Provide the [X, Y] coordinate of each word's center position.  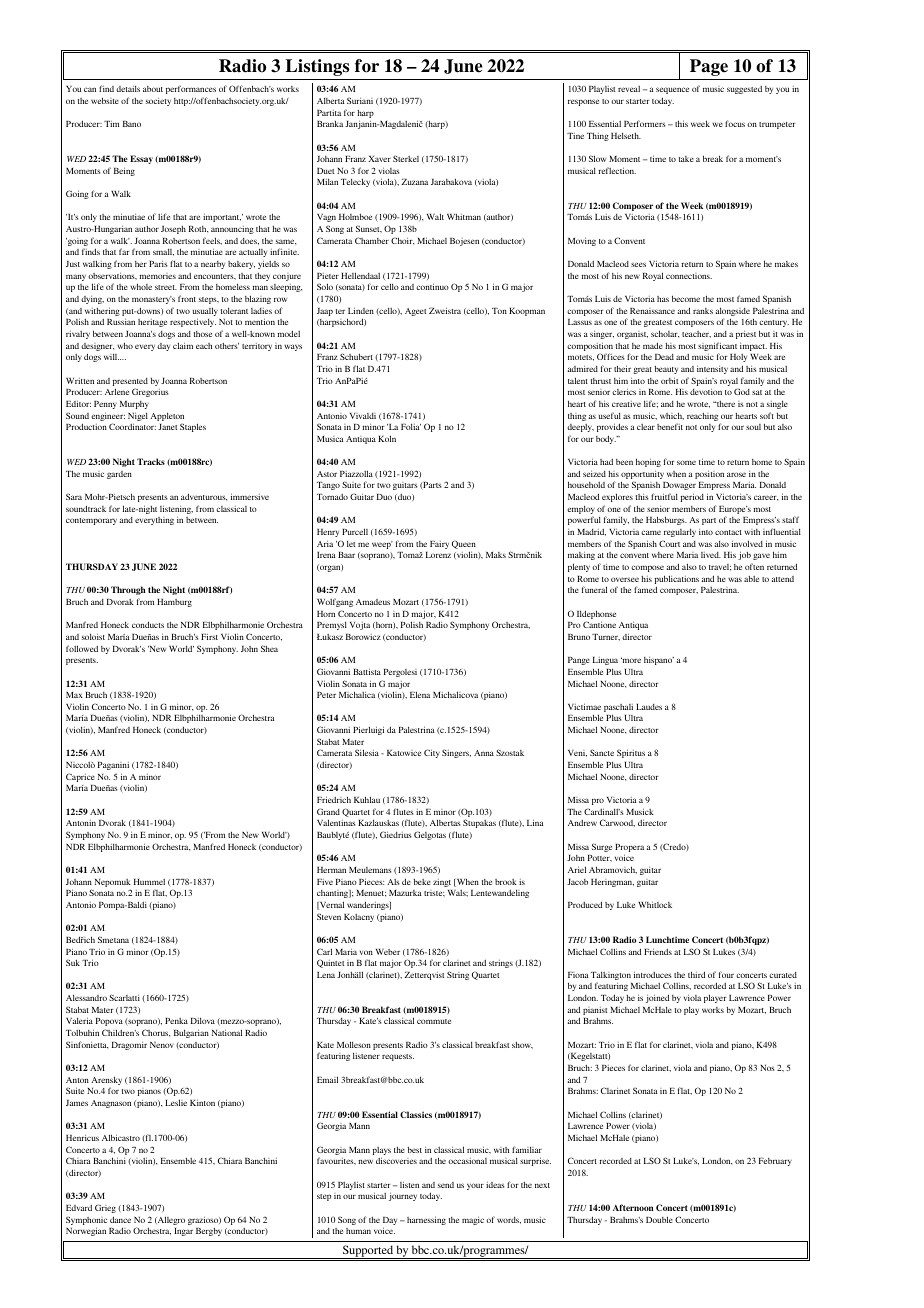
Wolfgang [335, 602]
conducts [148, 624]
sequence [672, 90]
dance [120, 1219]
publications [676, 581]
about [153, 89]
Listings [317, 67]
